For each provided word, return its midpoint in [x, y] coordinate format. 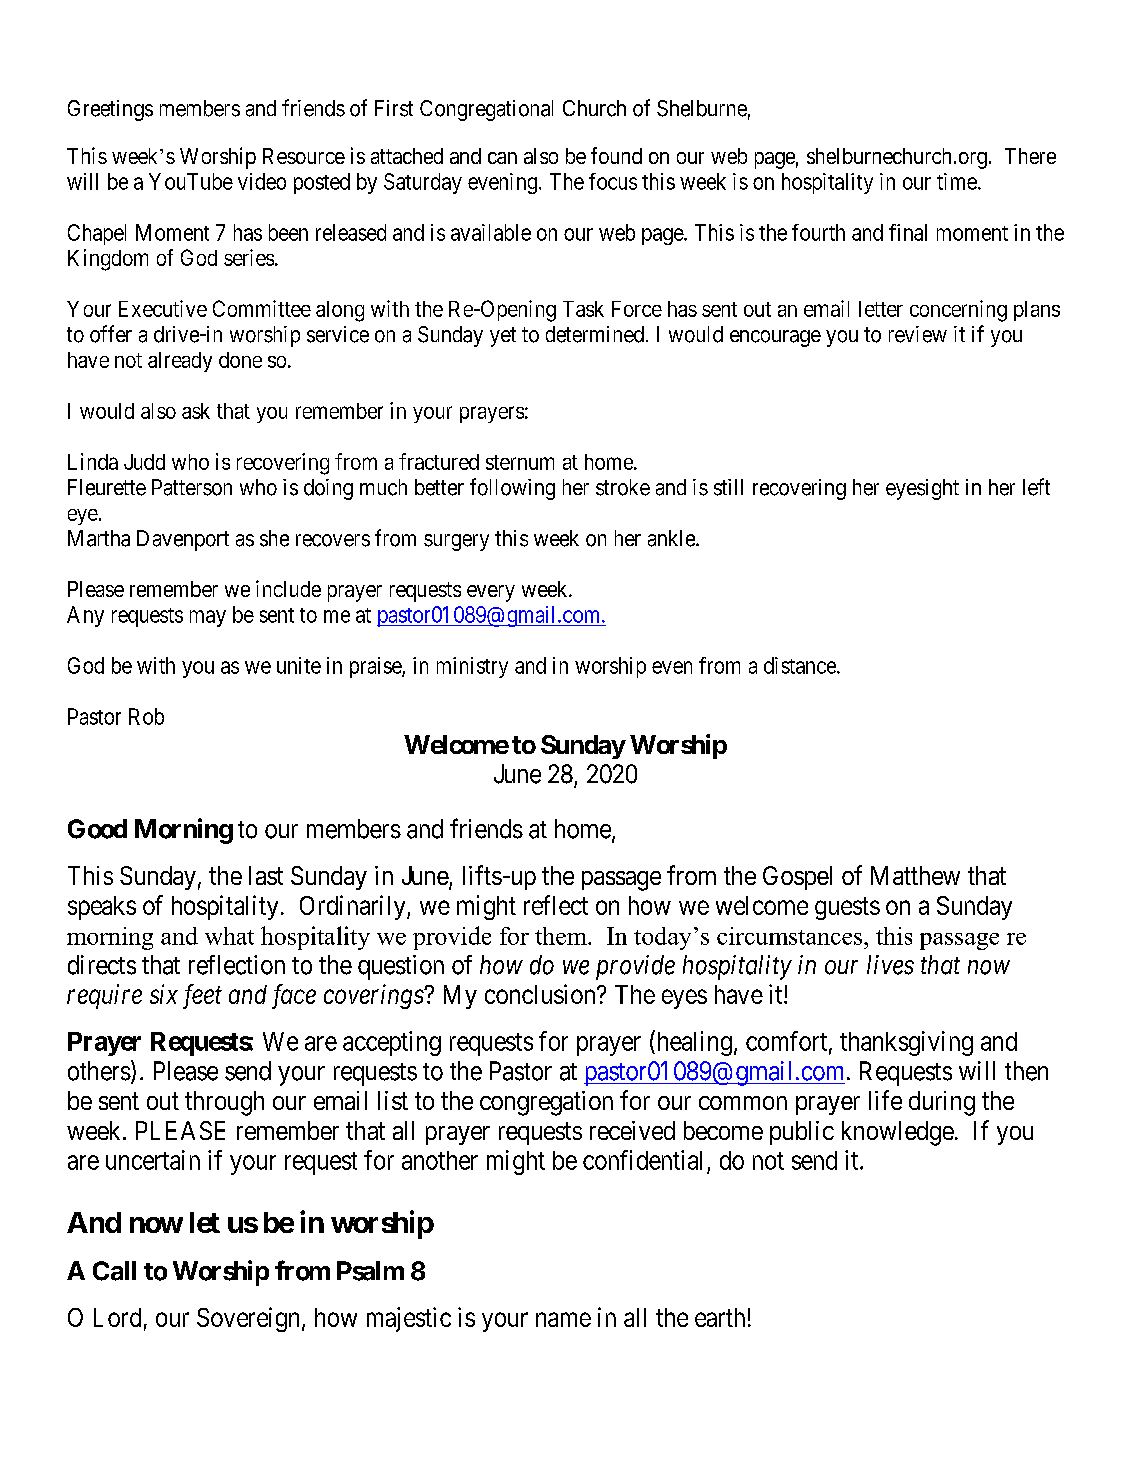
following [512, 489]
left [1036, 487]
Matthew [915, 875]
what [229, 936]
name [563, 1319]
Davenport [183, 540]
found [616, 155]
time [957, 181]
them [562, 936]
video [262, 181]
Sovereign [250, 1319]
